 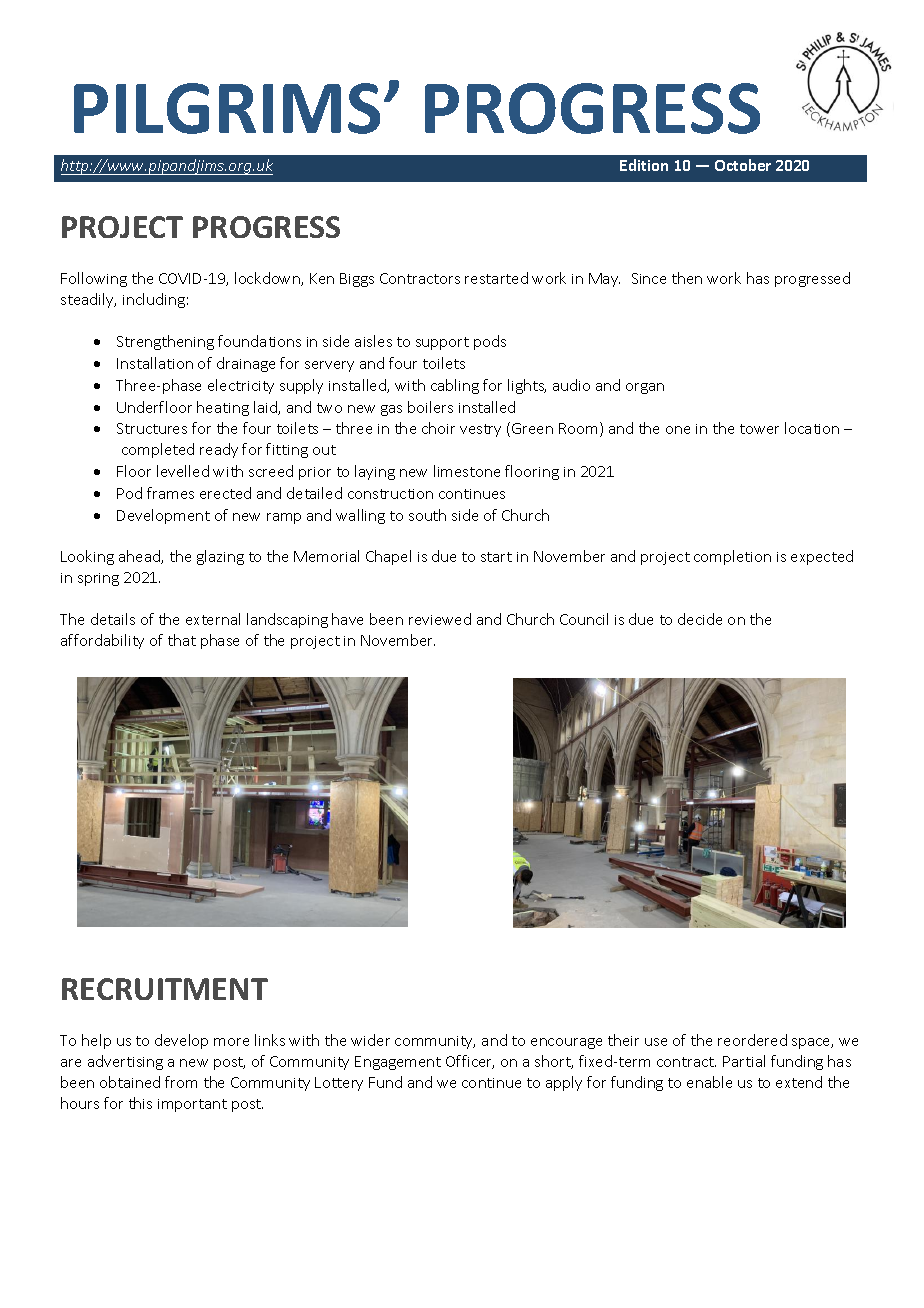 What do you see at coordinates (440, 619) in the document?
I see `reviewed` at bounding box center [440, 619].
